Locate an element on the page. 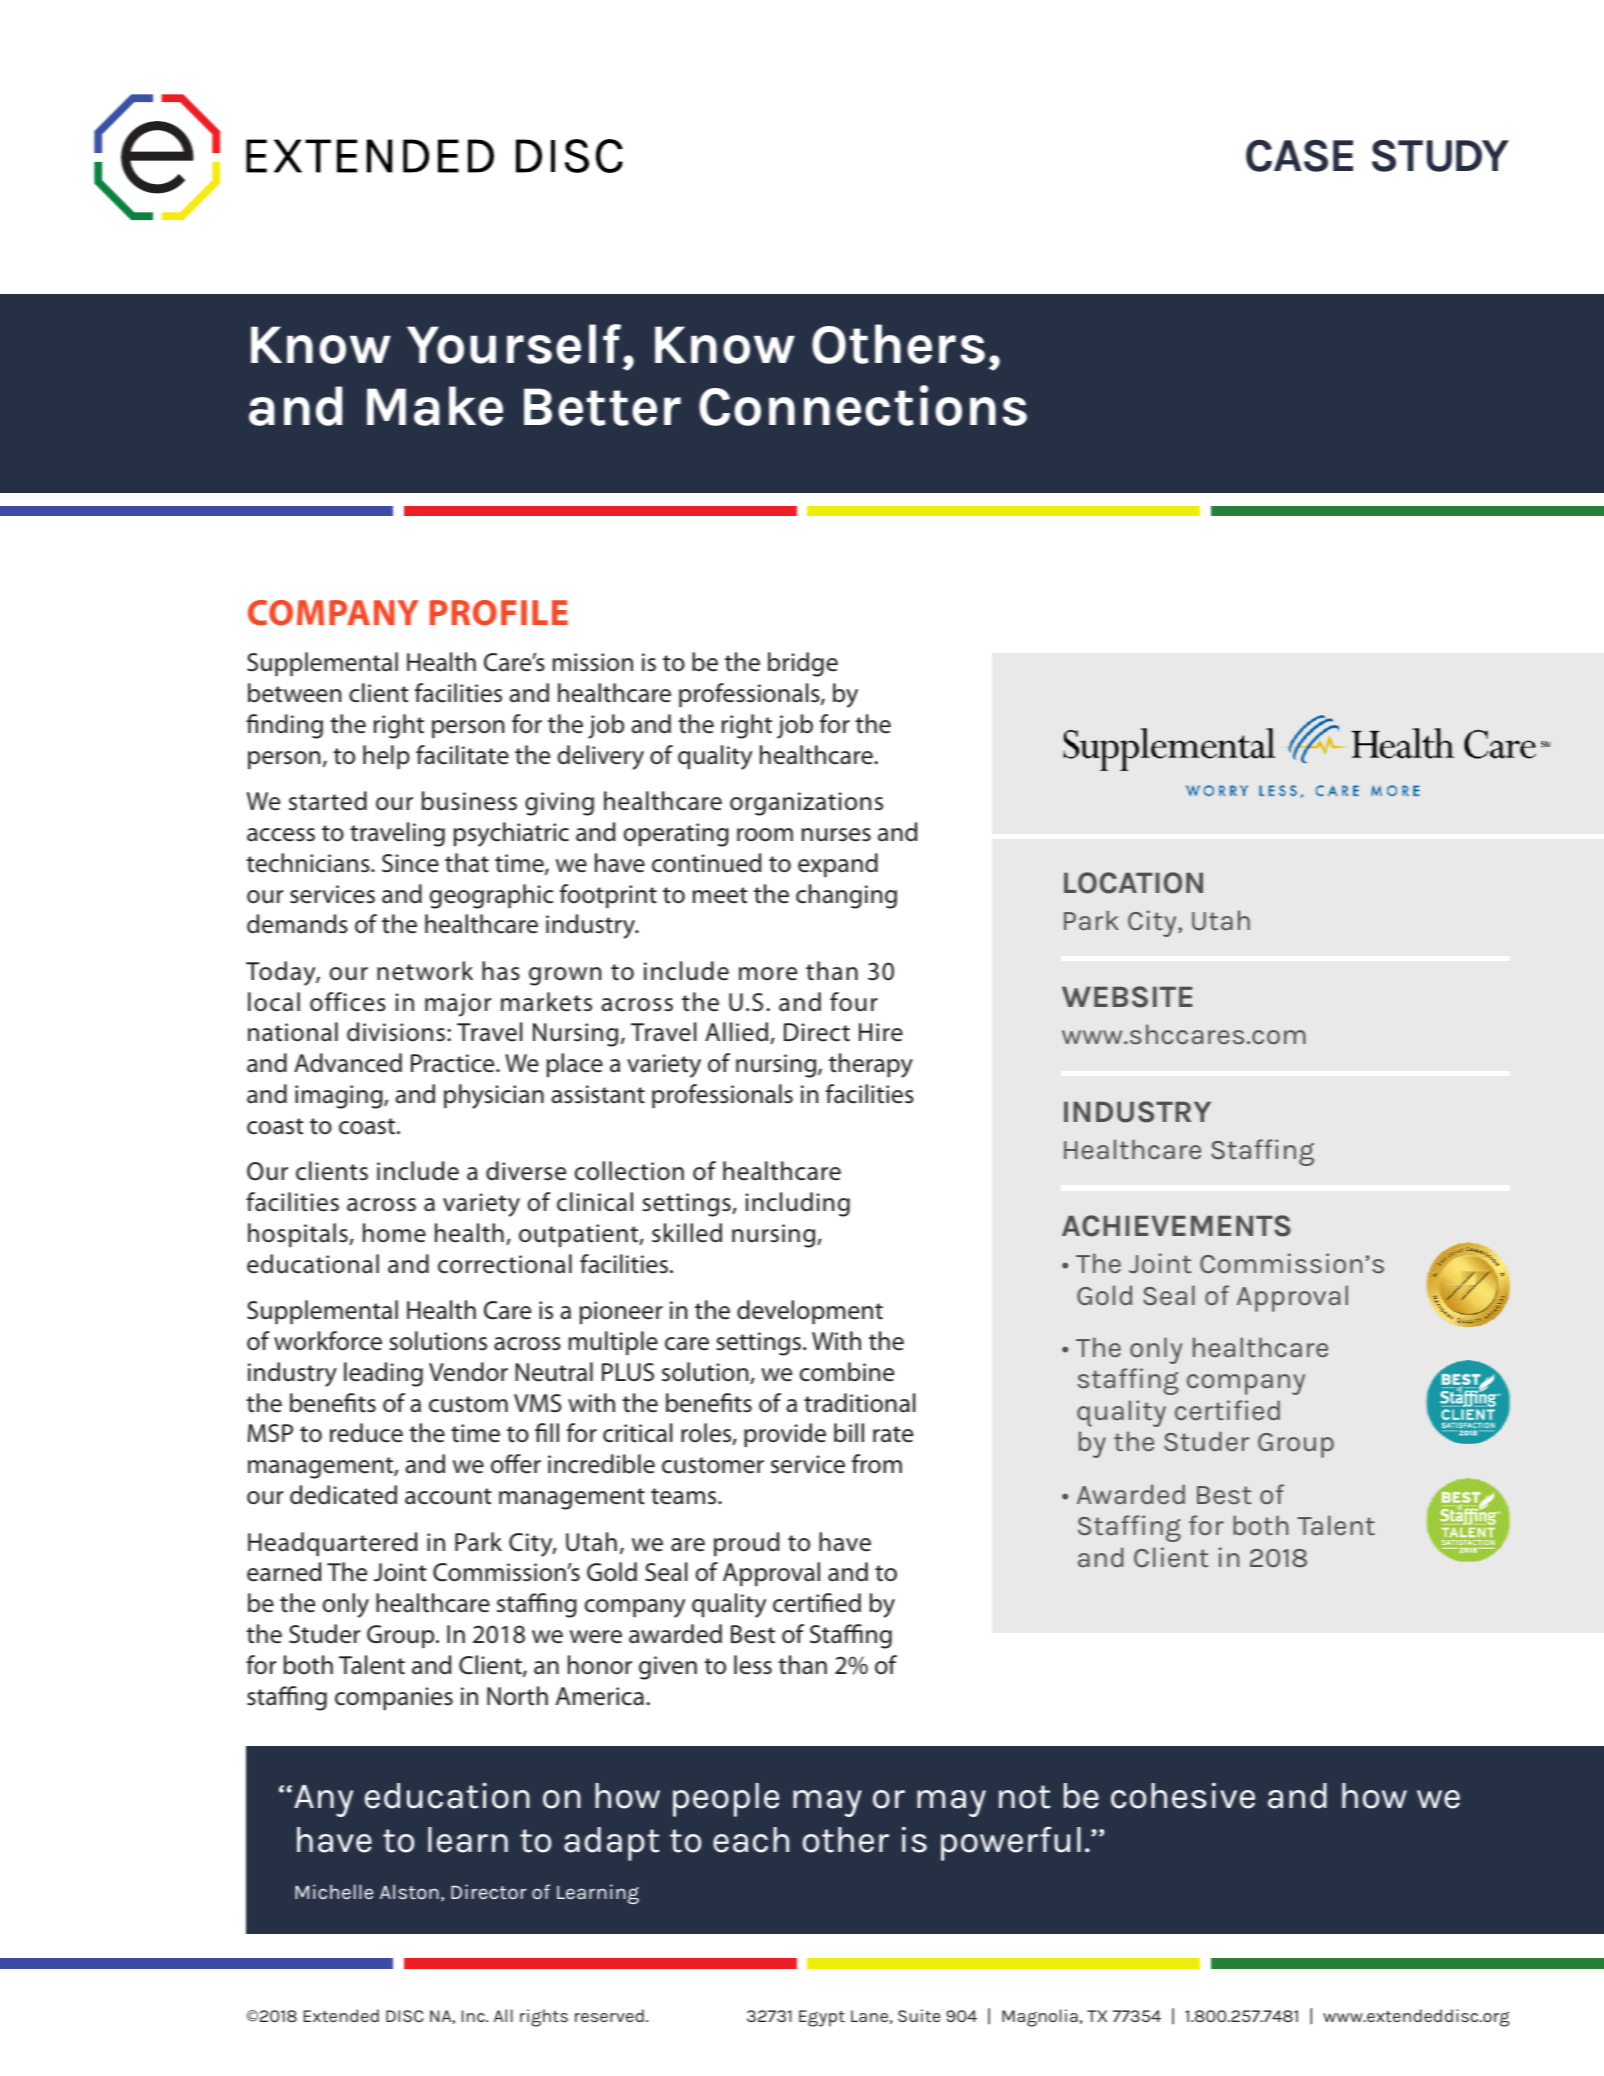  combine is located at coordinates (847, 1372).
